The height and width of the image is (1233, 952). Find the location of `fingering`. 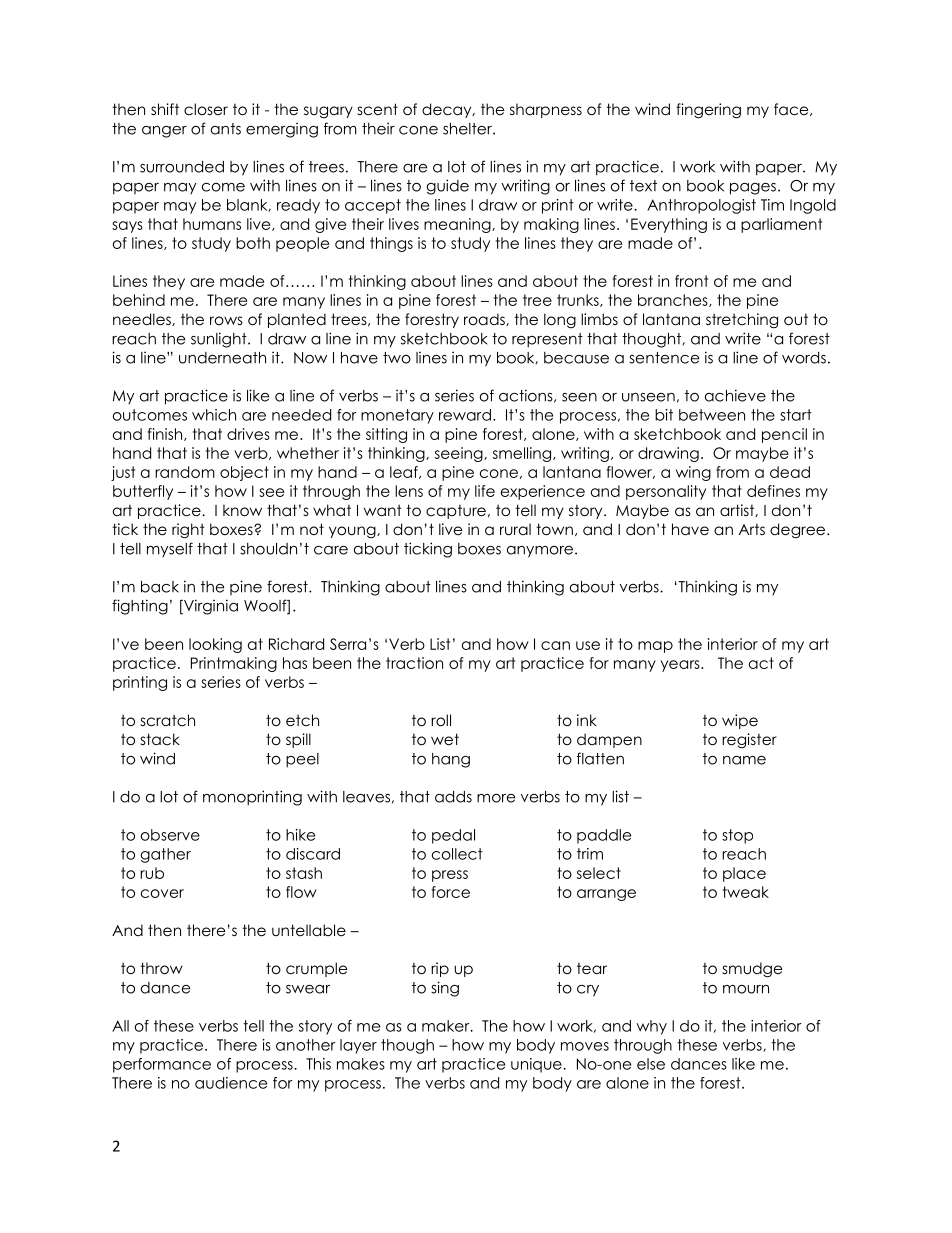

fingering is located at coordinates (708, 111).
